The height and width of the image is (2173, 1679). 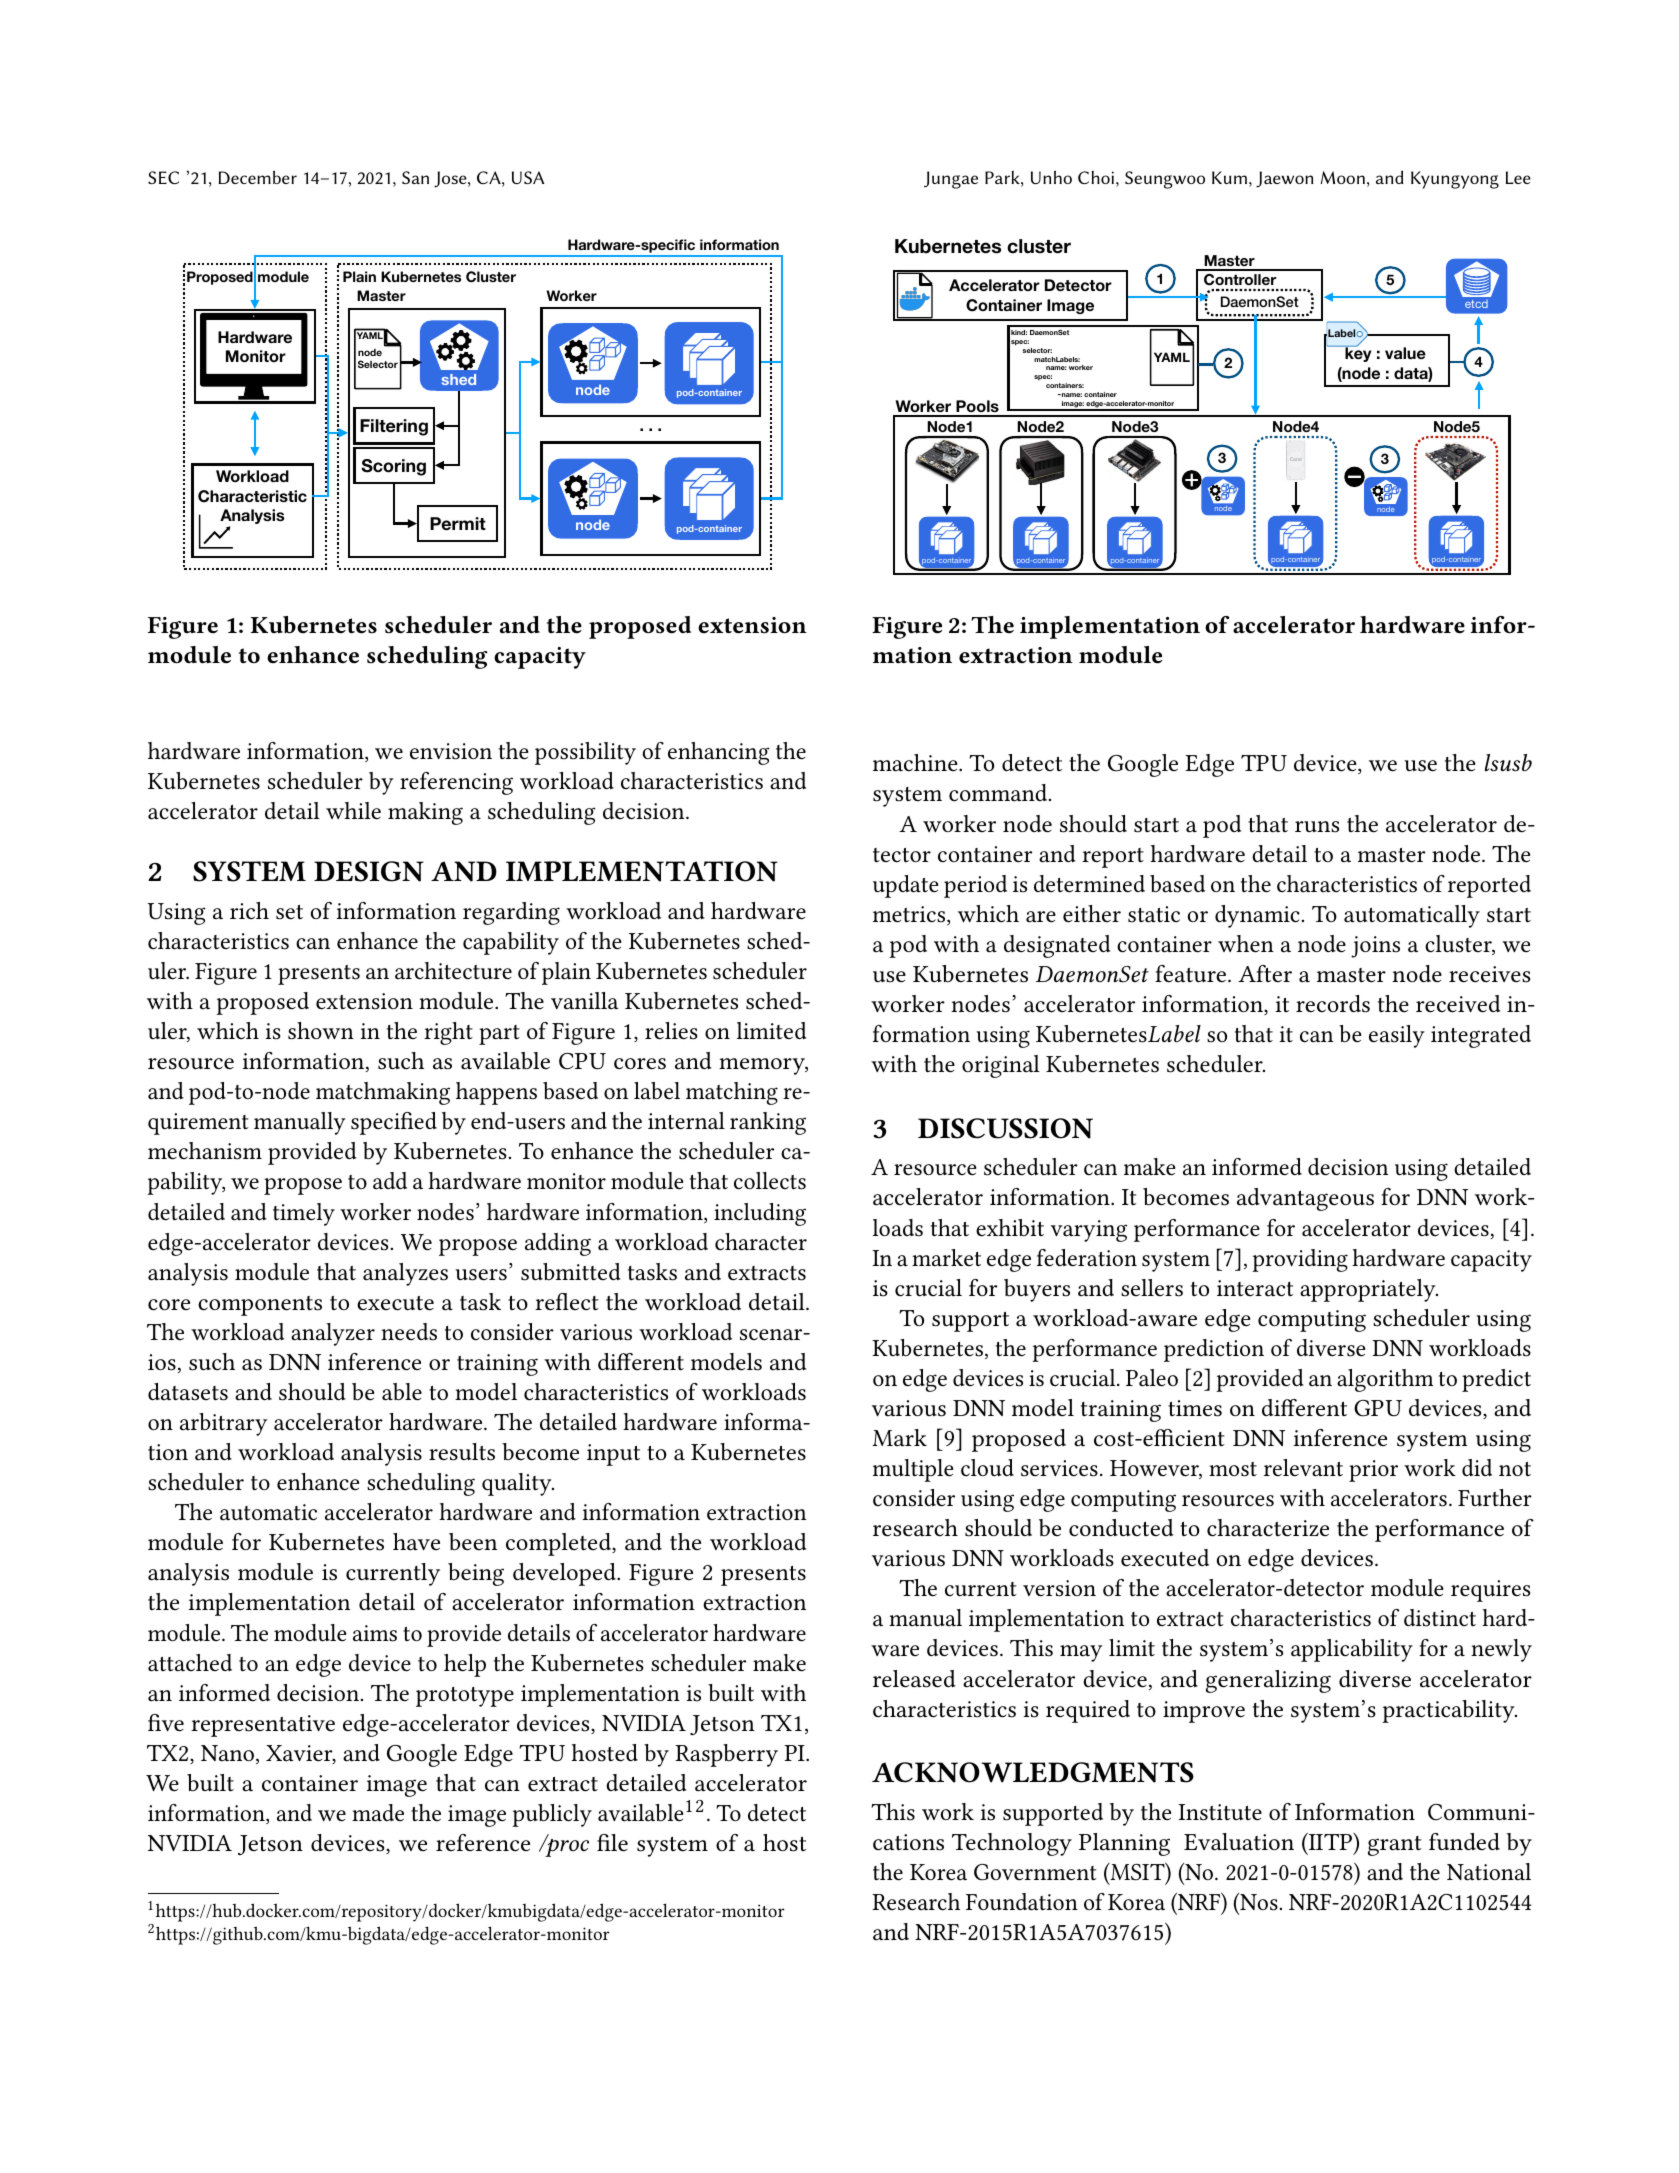 What do you see at coordinates (760, 1214) in the image?
I see `including` at bounding box center [760, 1214].
